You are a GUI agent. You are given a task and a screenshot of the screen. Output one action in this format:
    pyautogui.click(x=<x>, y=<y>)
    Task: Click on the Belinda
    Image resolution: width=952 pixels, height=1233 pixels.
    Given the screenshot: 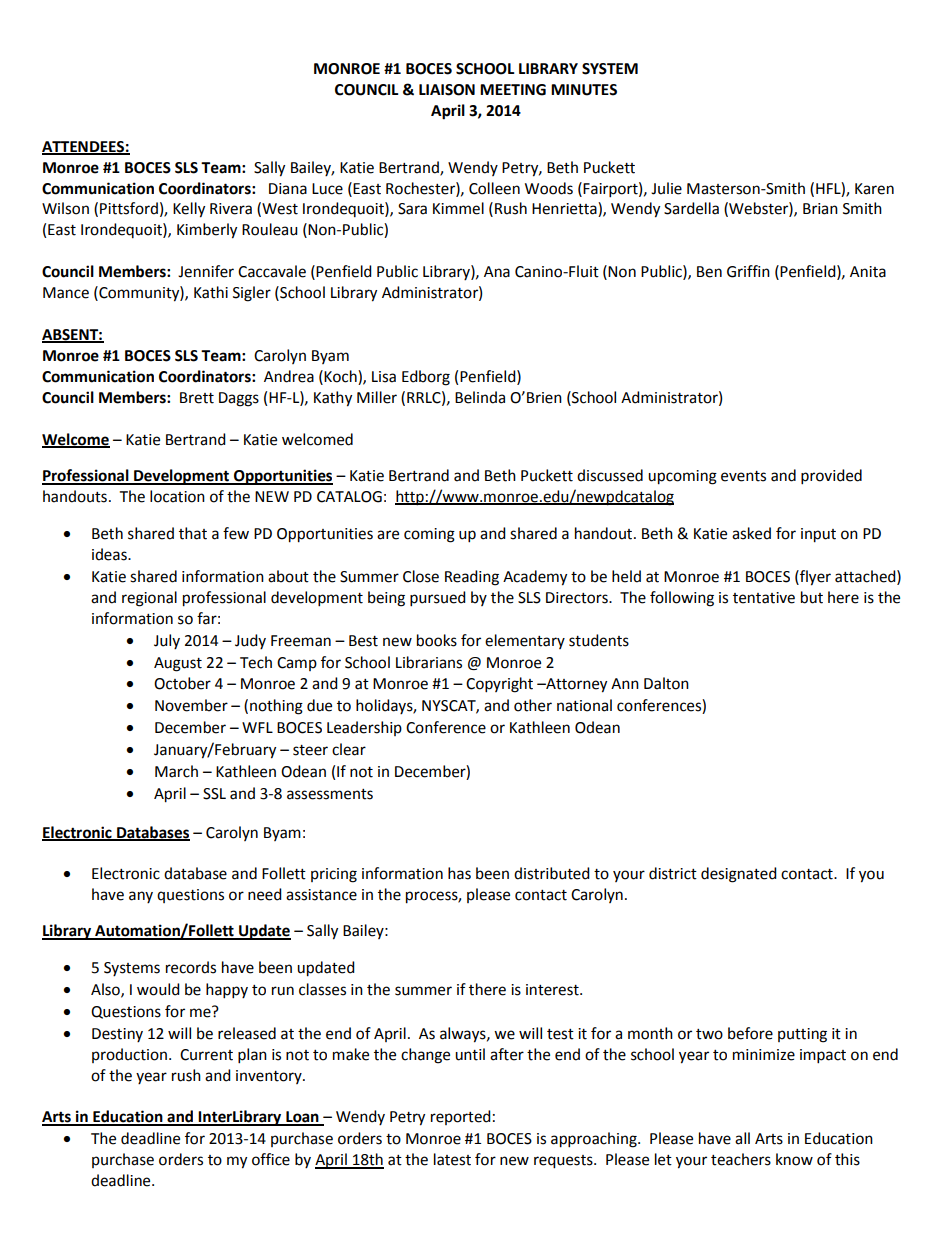 What is the action you would take?
    pyautogui.click(x=480, y=397)
